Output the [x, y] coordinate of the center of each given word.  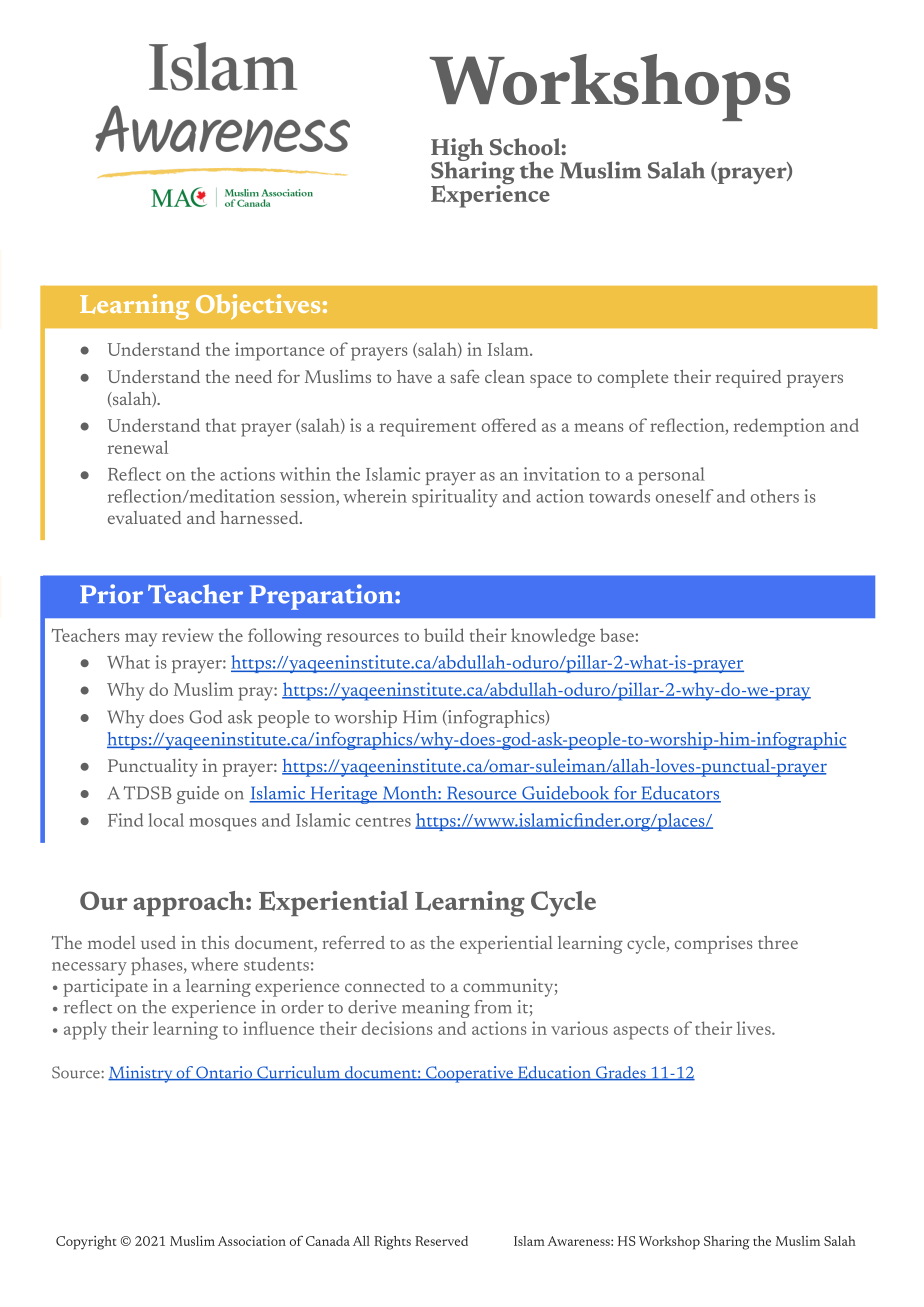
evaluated [144, 517]
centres [383, 822]
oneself [685, 496]
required [748, 379]
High [458, 151]
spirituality [455, 498]
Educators [680, 794]
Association [252, 1241]
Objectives [258, 307]
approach [190, 903]
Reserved [441, 1241]
